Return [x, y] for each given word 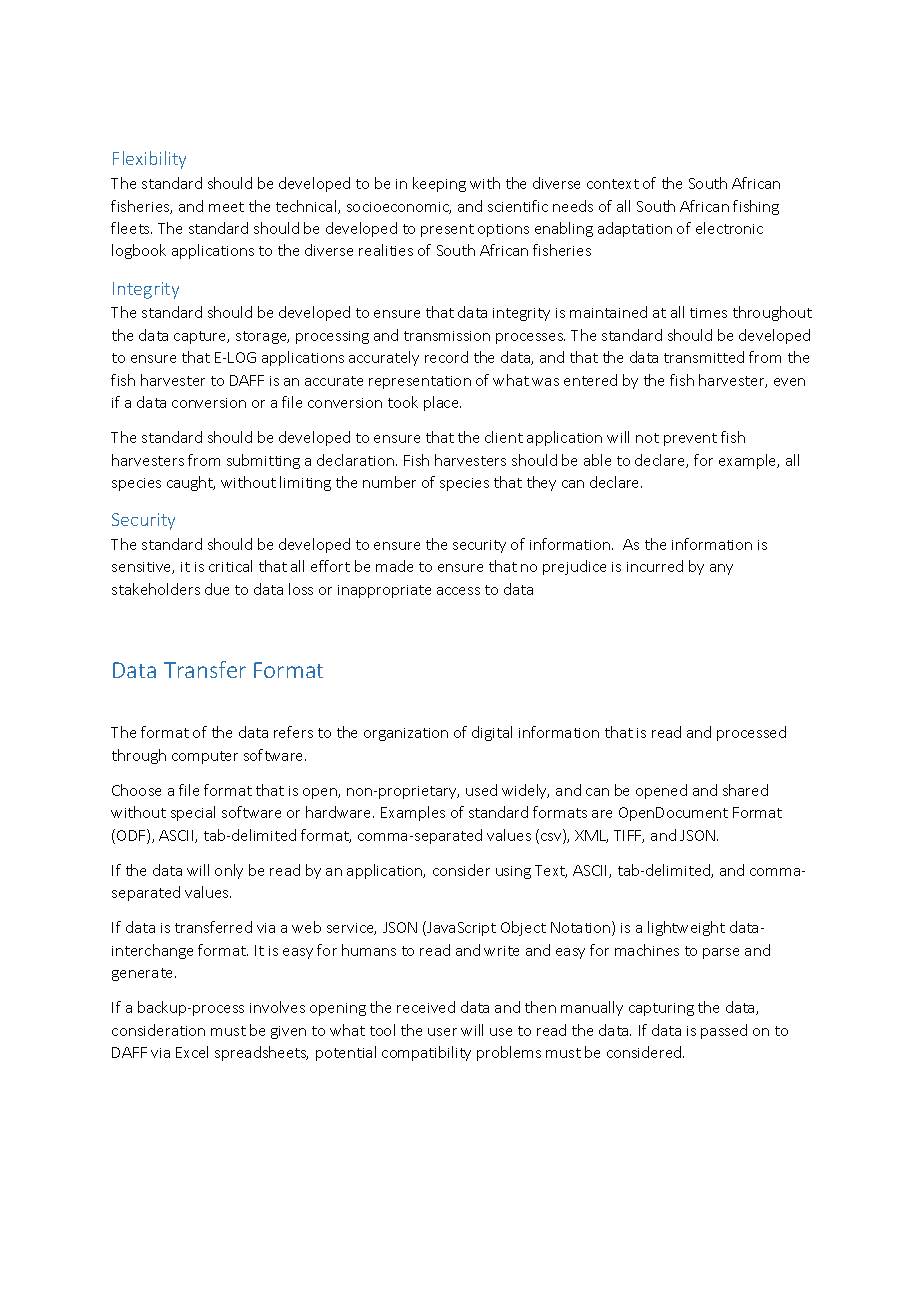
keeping [439, 184]
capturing [661, 1009]
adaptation [635, 229]
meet [226, 207]
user [442, 1032]
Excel [192, 1052]
